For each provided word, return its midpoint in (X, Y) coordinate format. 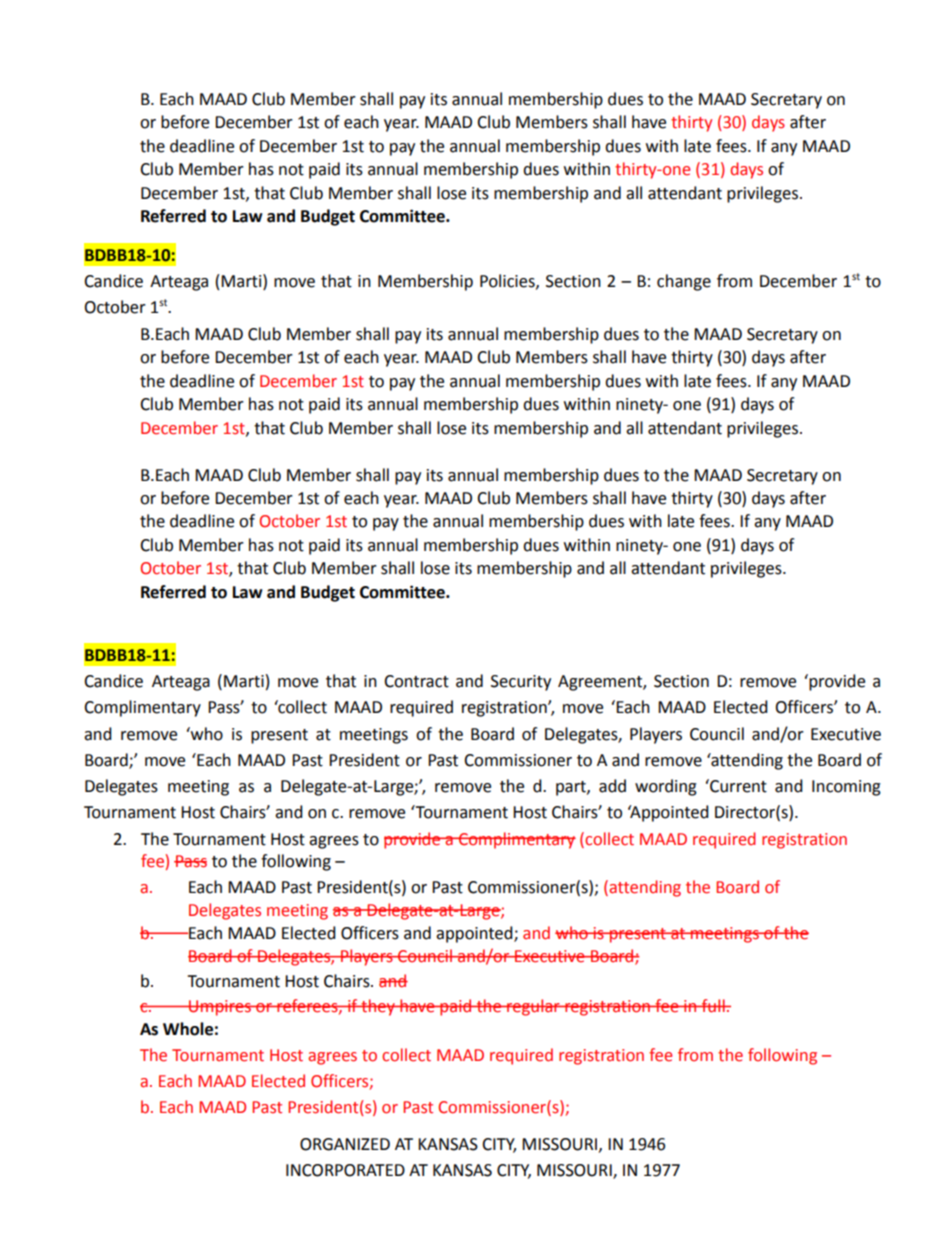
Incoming (846, 788)
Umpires (220, 1008)
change (684, 282)
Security (521, 683)
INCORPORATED (345, 1170)
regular (533, 1007)
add (612, 786)
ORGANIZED (345, 1144)
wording (666, 787)
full (713, 1006)
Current (737, 786)
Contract (416, 681)
